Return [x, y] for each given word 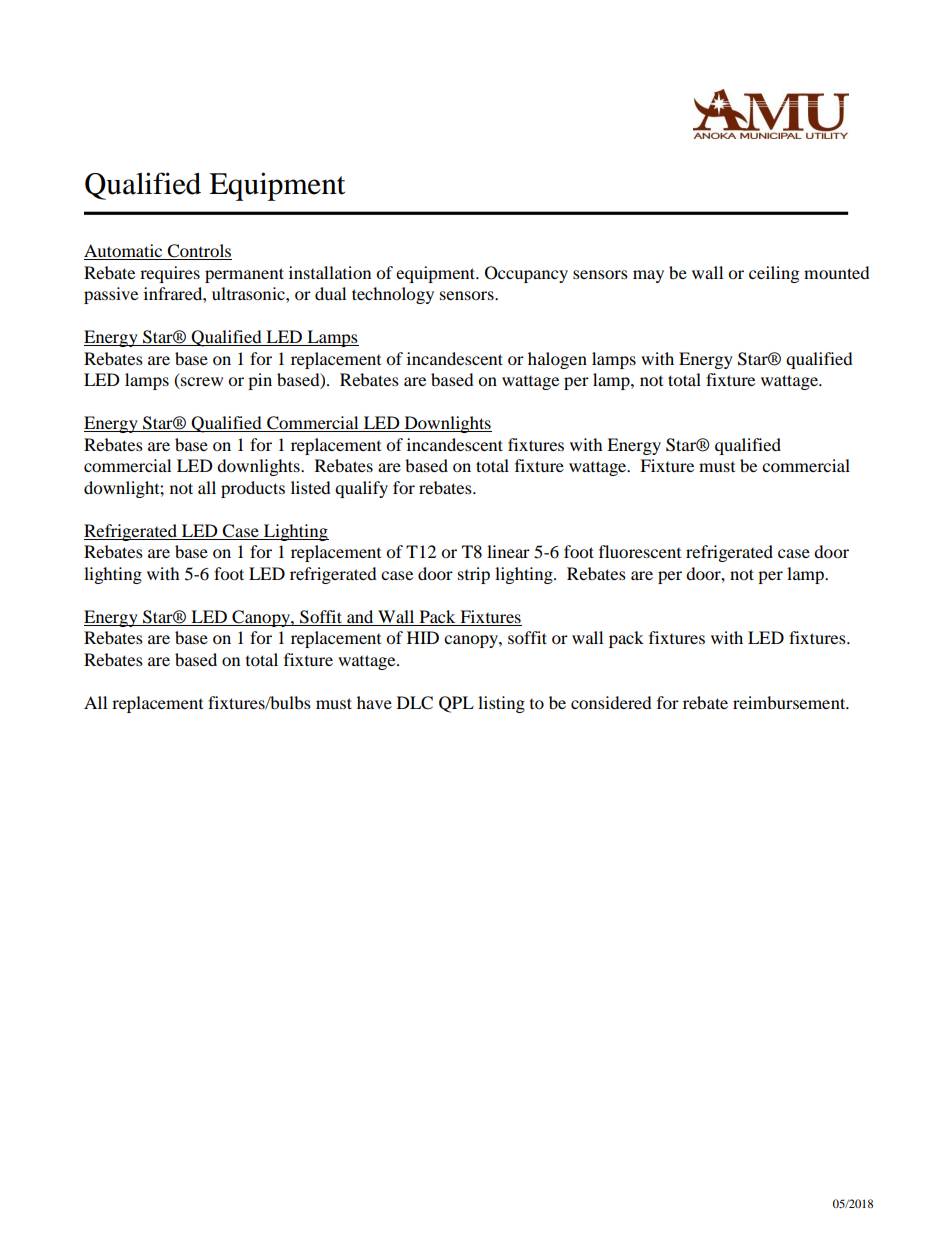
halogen [557, 360]
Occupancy [526, 274]
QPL [456, 704]
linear [508, 551]
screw [201, 383]
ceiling [774, 274]
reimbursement [790, 702]
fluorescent [640, 551]
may [648, 276]
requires [170, 274]
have [374, 702]
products [253, 489]
